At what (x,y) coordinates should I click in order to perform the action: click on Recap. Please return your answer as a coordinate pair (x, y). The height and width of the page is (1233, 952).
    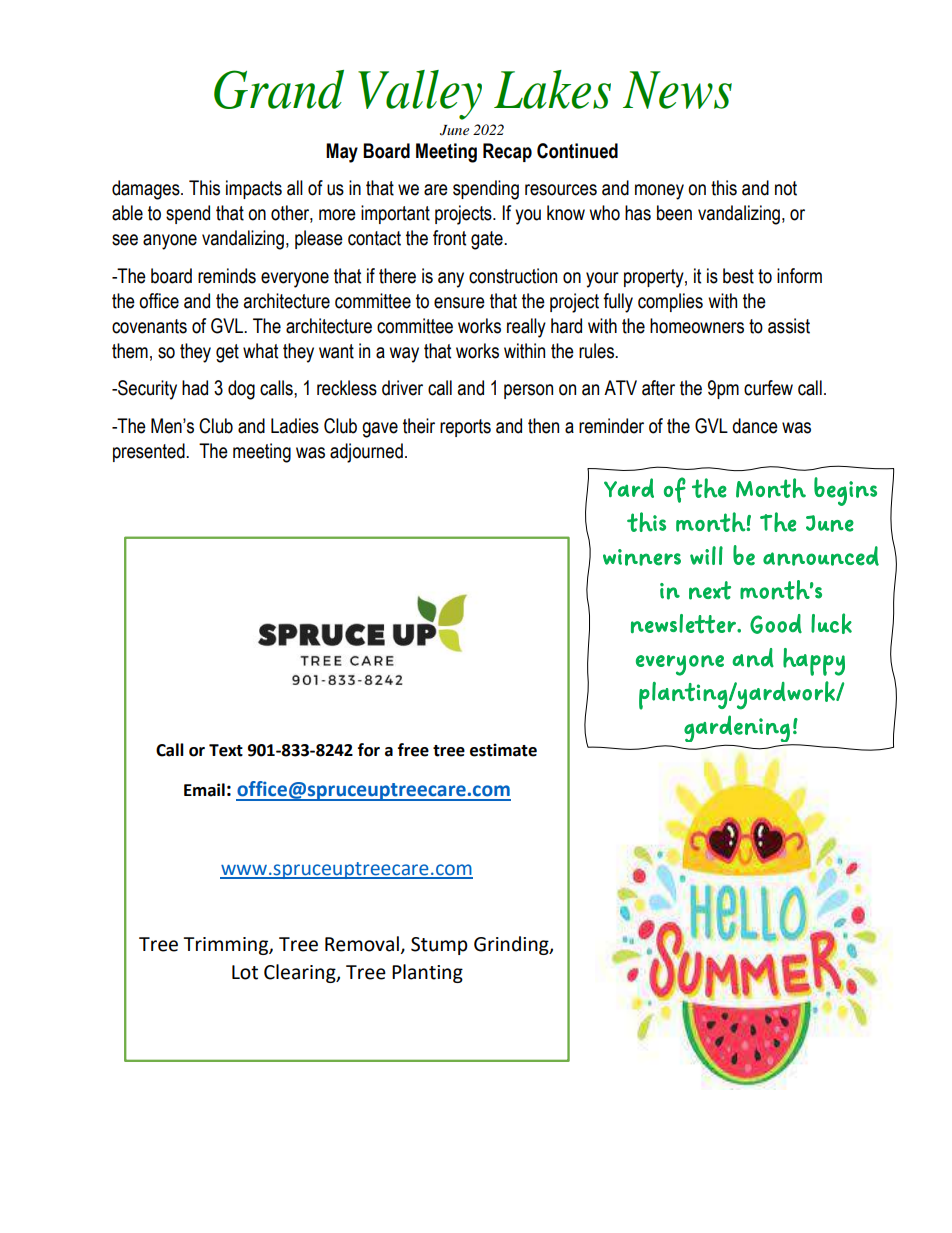
    Looking at the image, I should click on (507, 152).
